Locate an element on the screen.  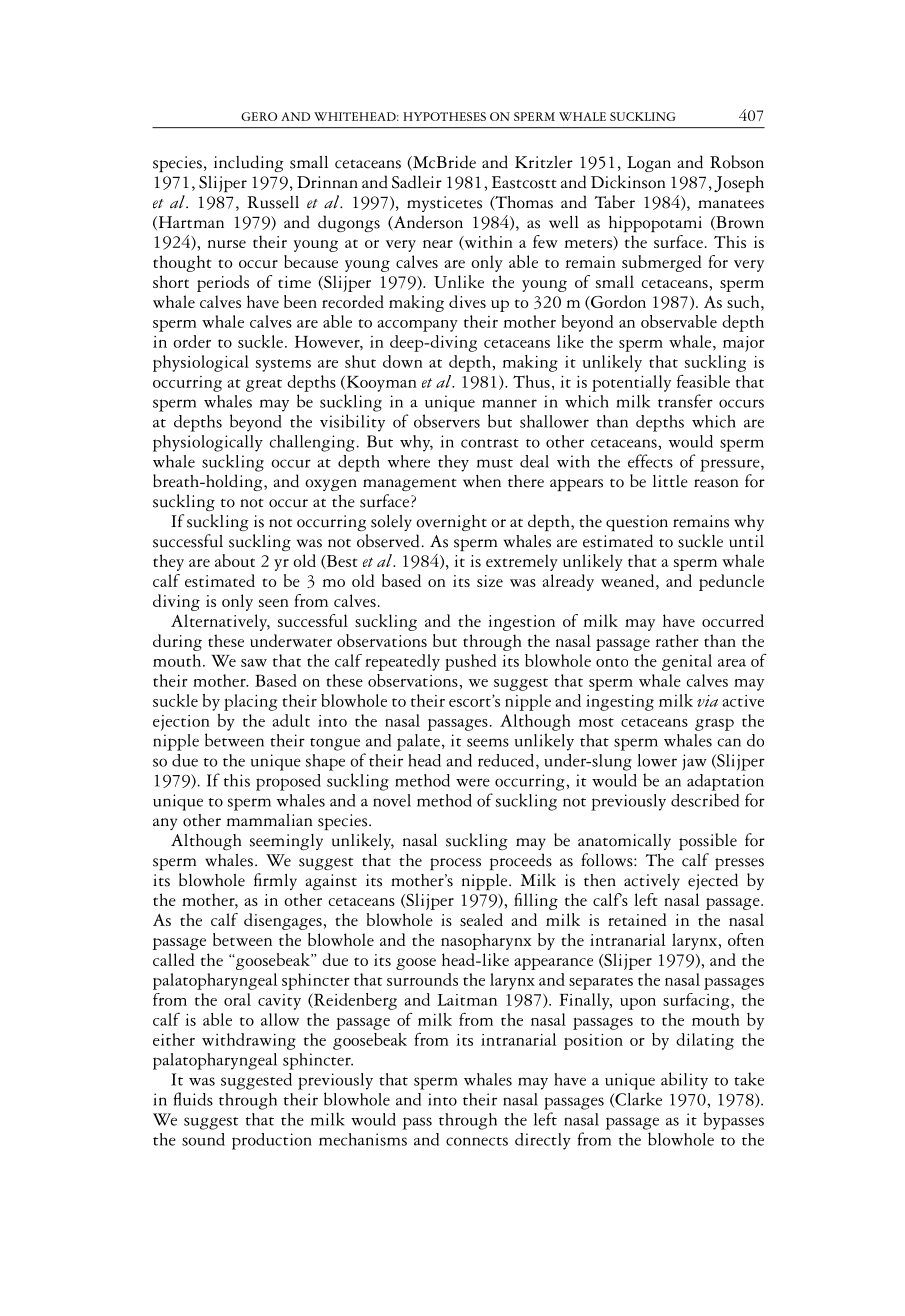
near is located at coordinates (438, 244).
